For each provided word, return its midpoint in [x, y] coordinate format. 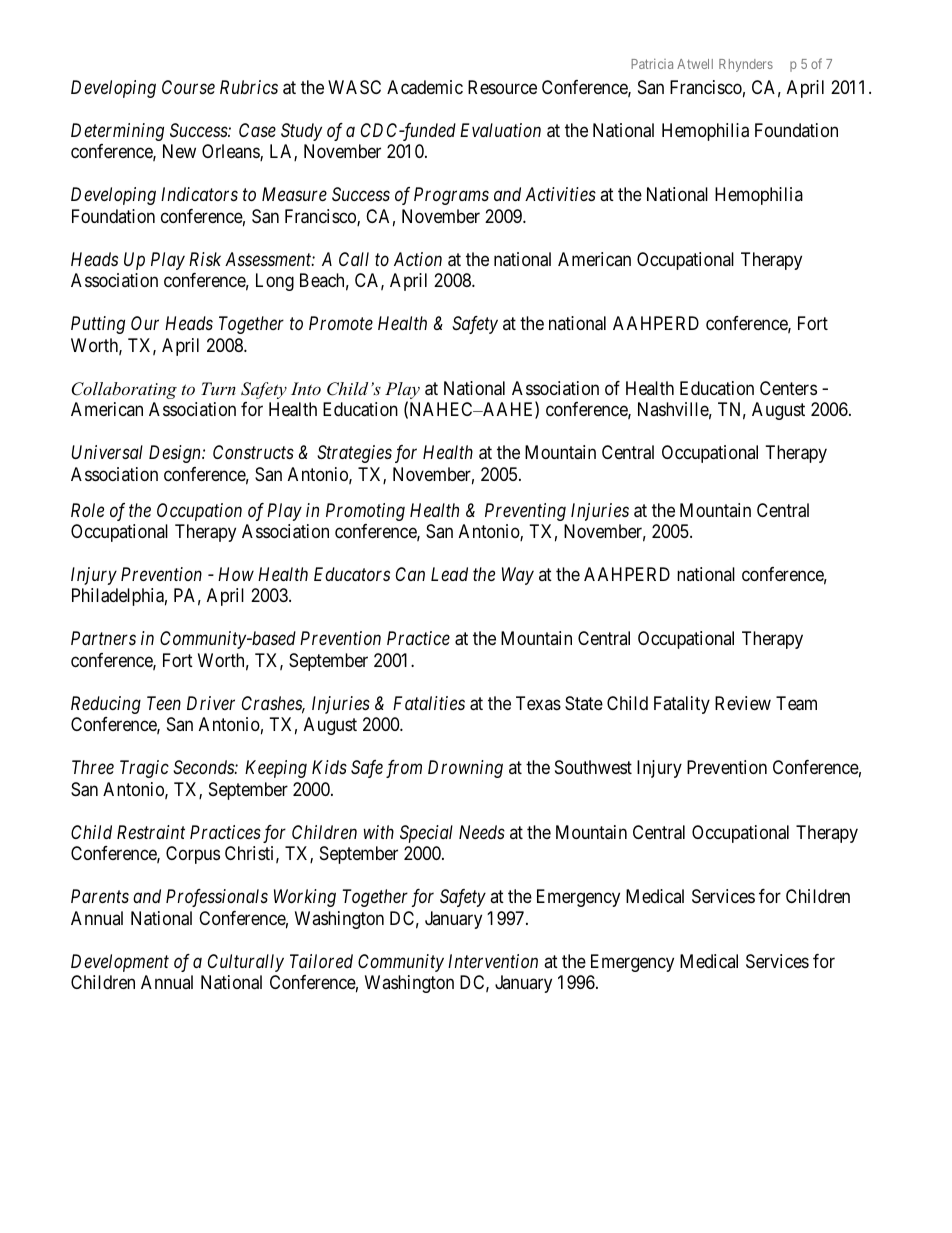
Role [87, 510]
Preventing [525, 512]
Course [188, 87]
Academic [425, 87]
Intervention [493, 961]
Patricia [652, 64]
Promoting [365, 512]
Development [120, 963]
